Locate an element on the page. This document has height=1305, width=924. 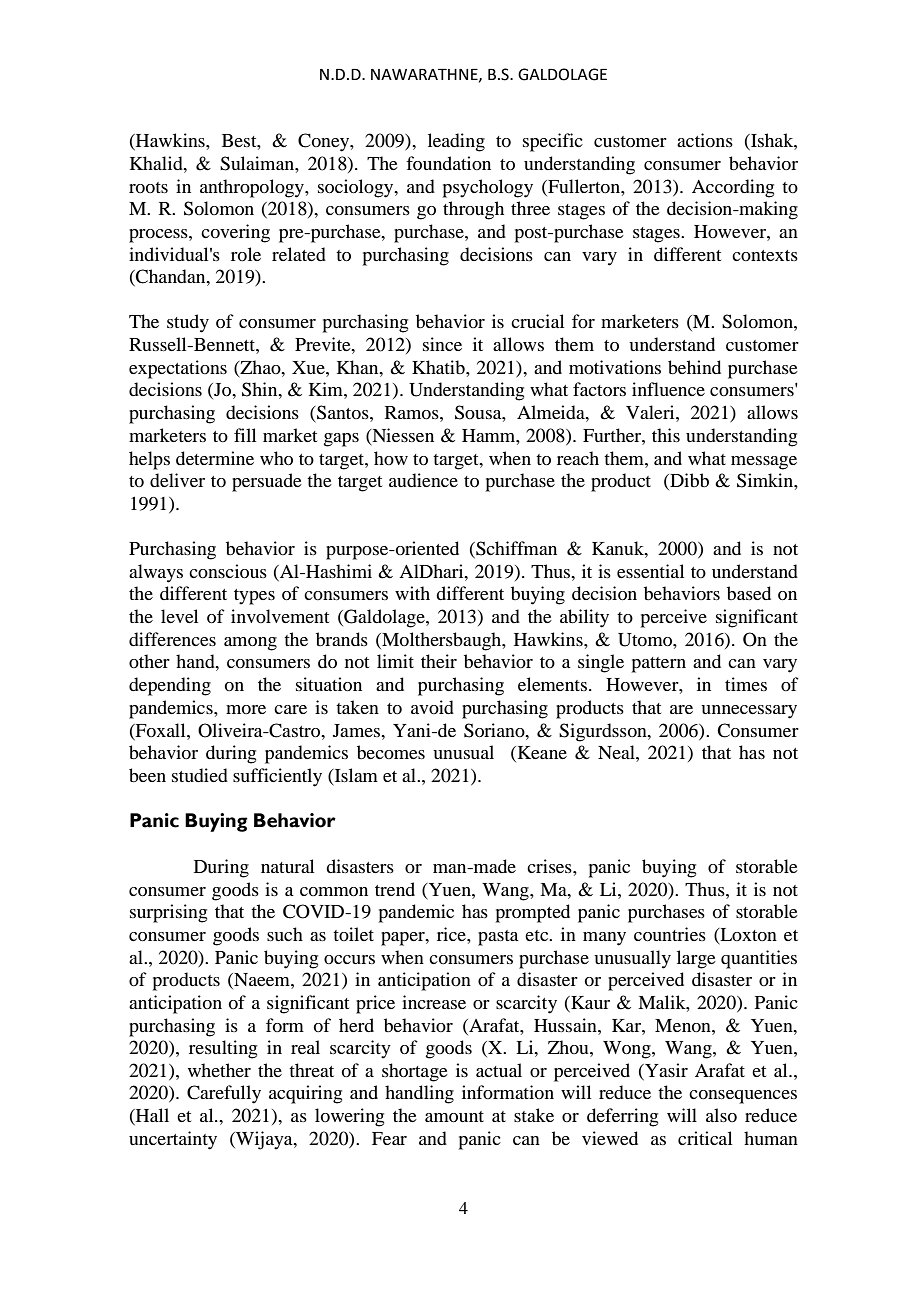
amount is located at coordinates (454, 1117).
